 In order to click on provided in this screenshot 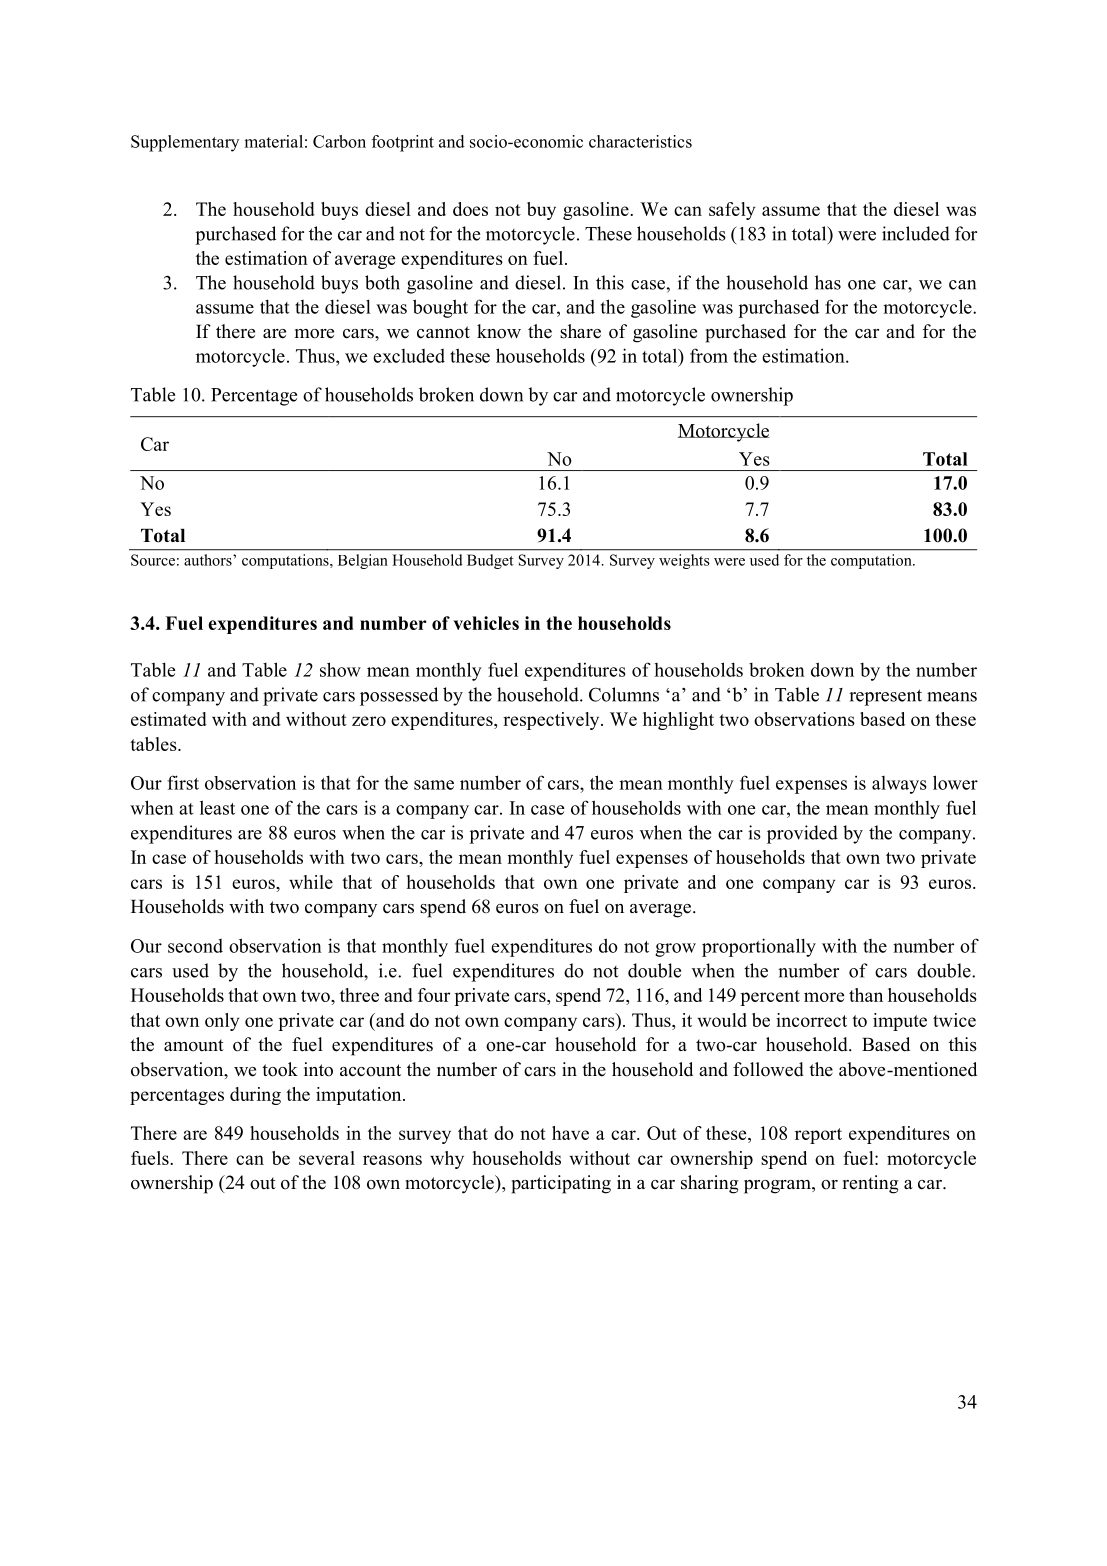, I will do `click(802, 834)`.
